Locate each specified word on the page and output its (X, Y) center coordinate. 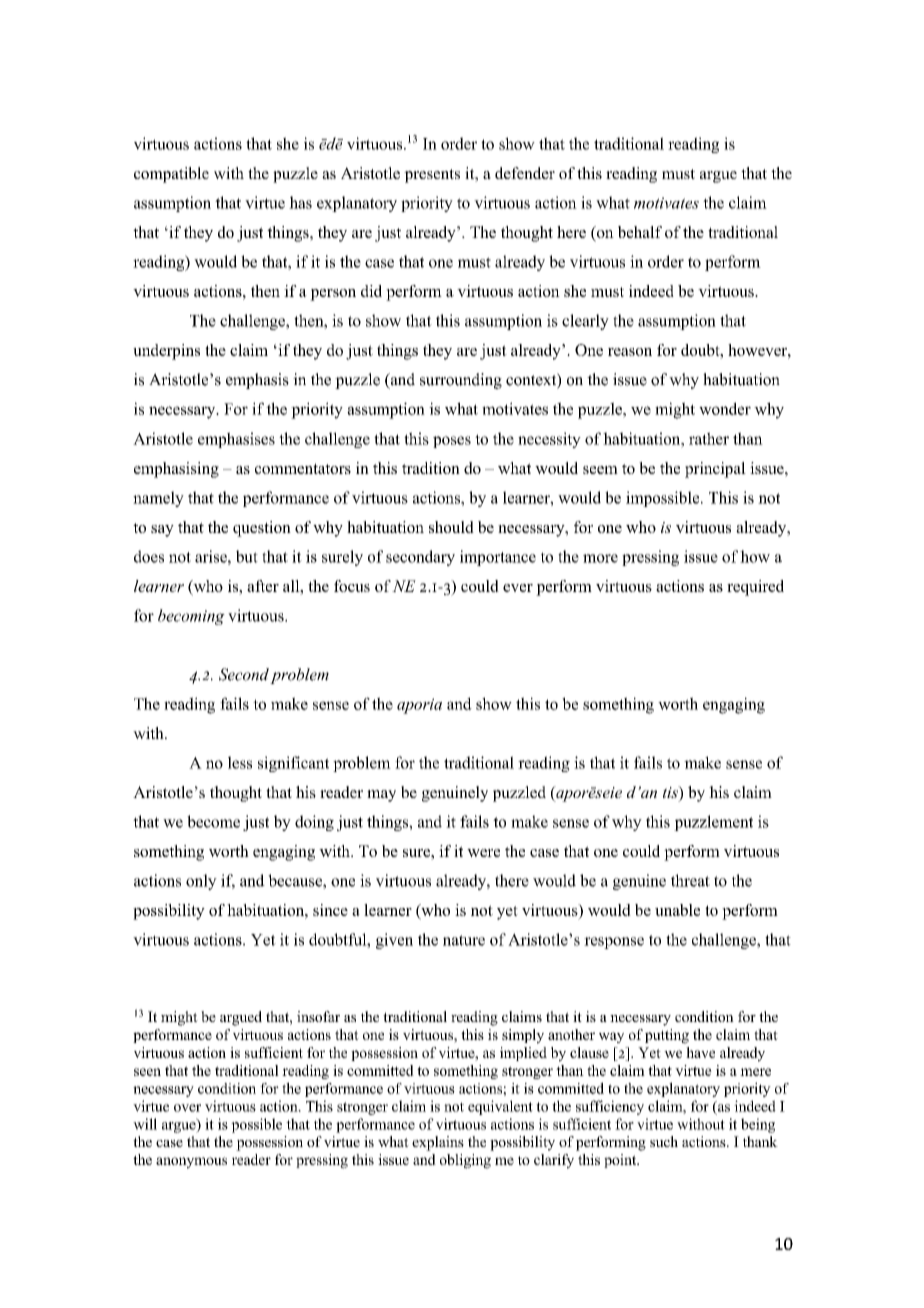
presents (432, 176)
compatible (171, 175)
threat (690, 880)
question (262, 529)
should (451, 527)
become (213, 821)
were (483, 853)
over (187, 1108)
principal (715, 470)
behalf (640, 232)
